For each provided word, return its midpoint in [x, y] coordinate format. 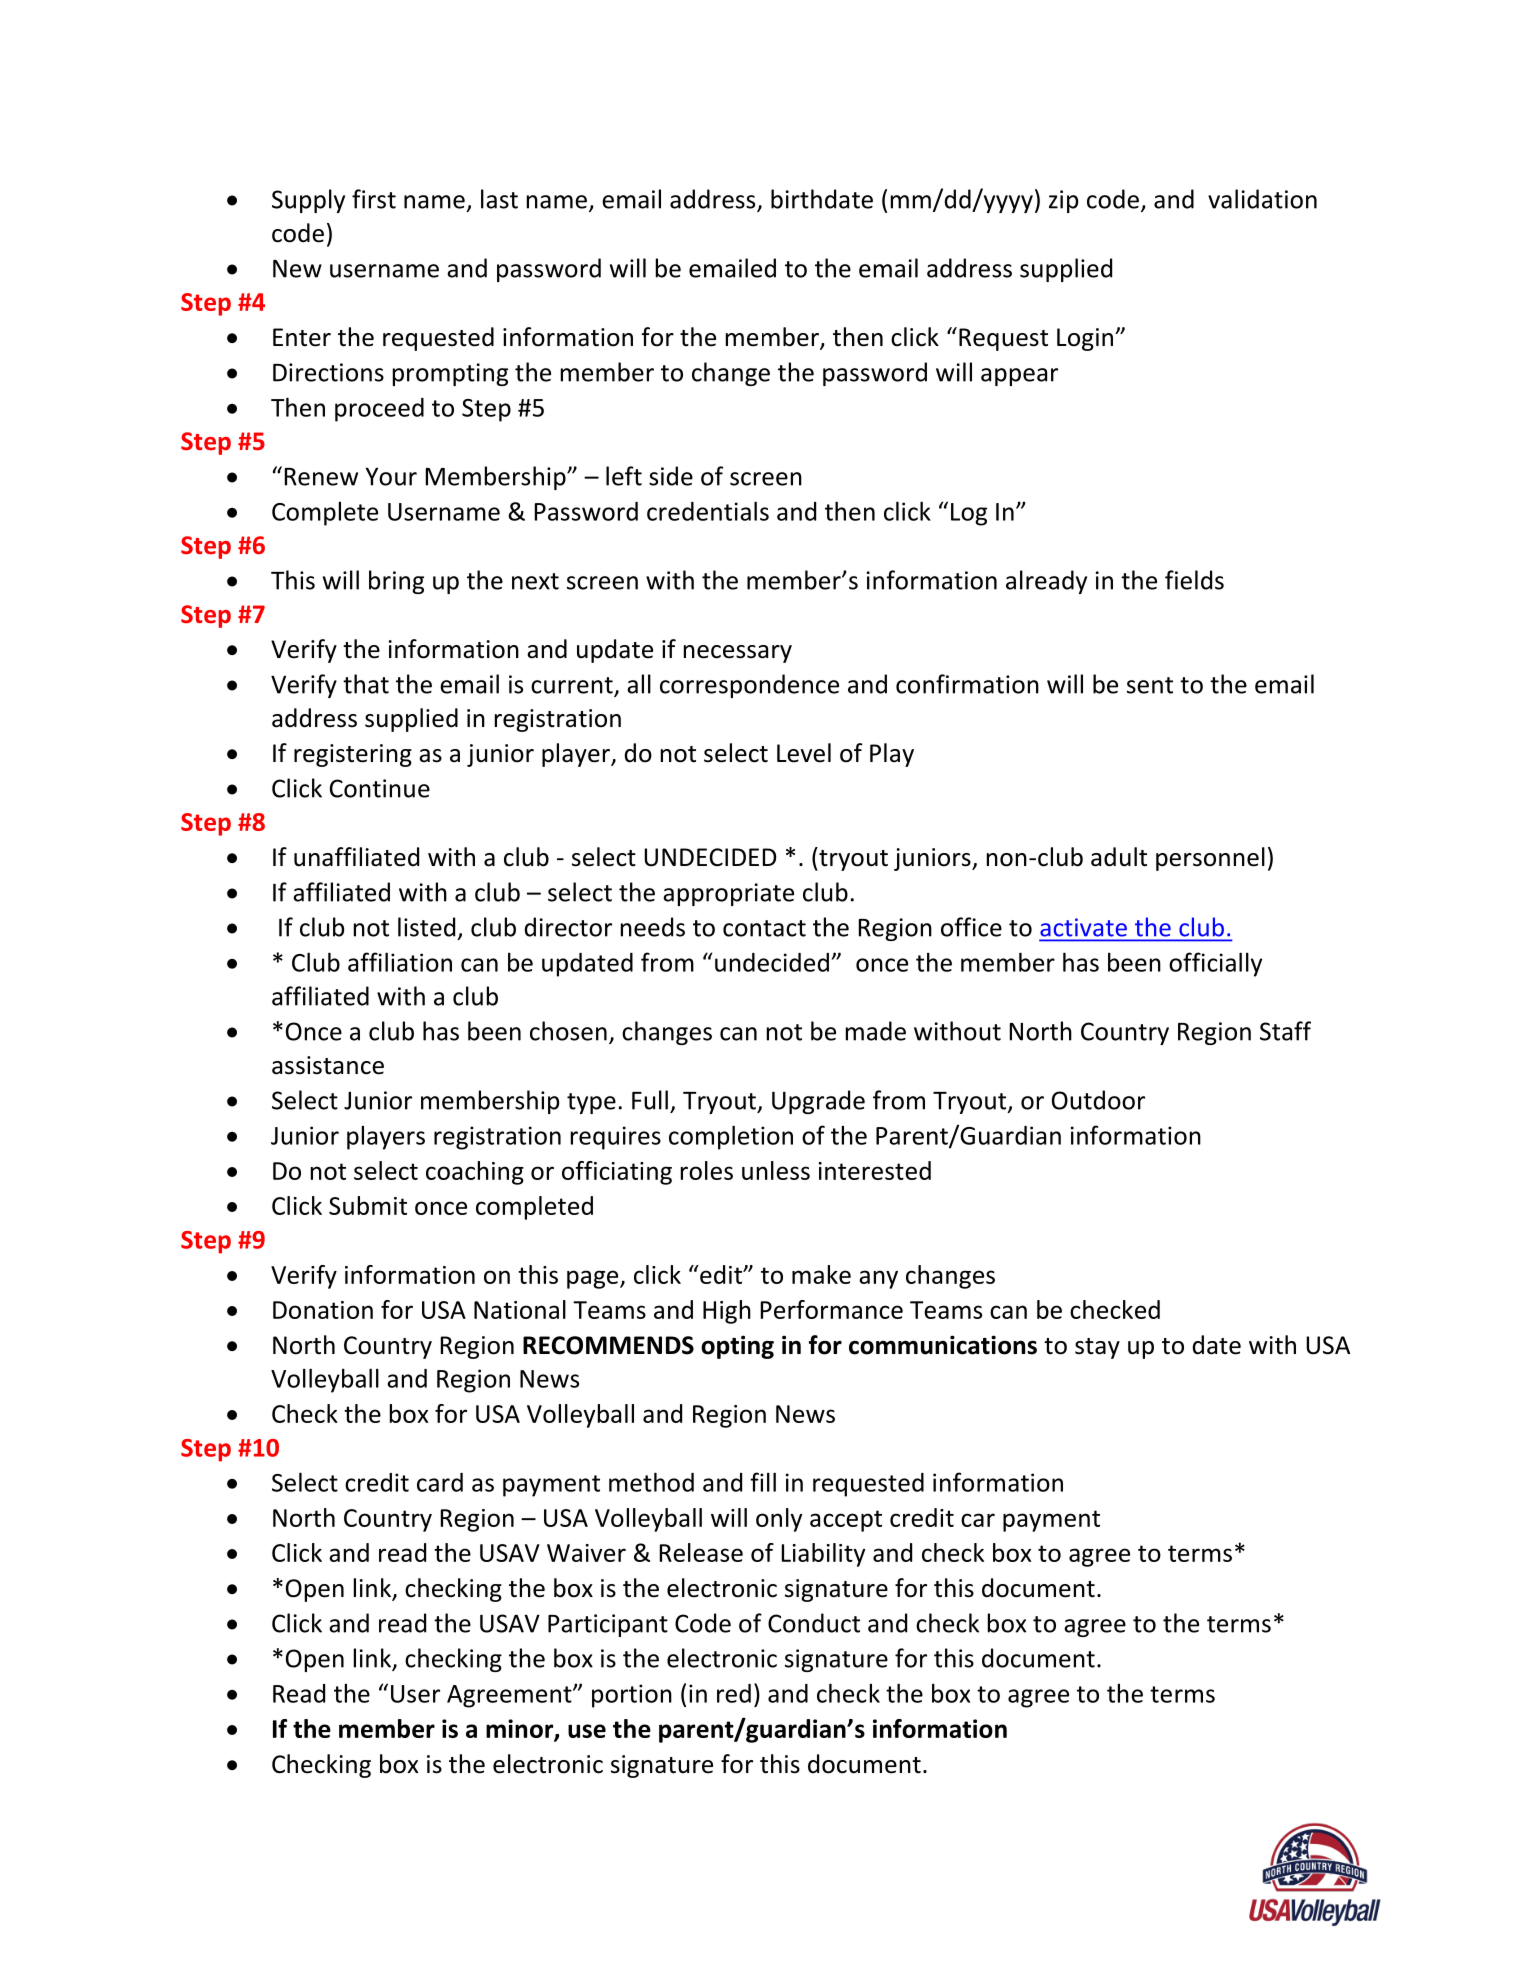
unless [776, 1170]
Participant [608, 1625]
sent [1150, 685]
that [366, 684]
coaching [475, 1173]
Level [804, 753]
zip [1063, 201]
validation [1262, 199]
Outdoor [1098, 1100]
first [374, 199]
